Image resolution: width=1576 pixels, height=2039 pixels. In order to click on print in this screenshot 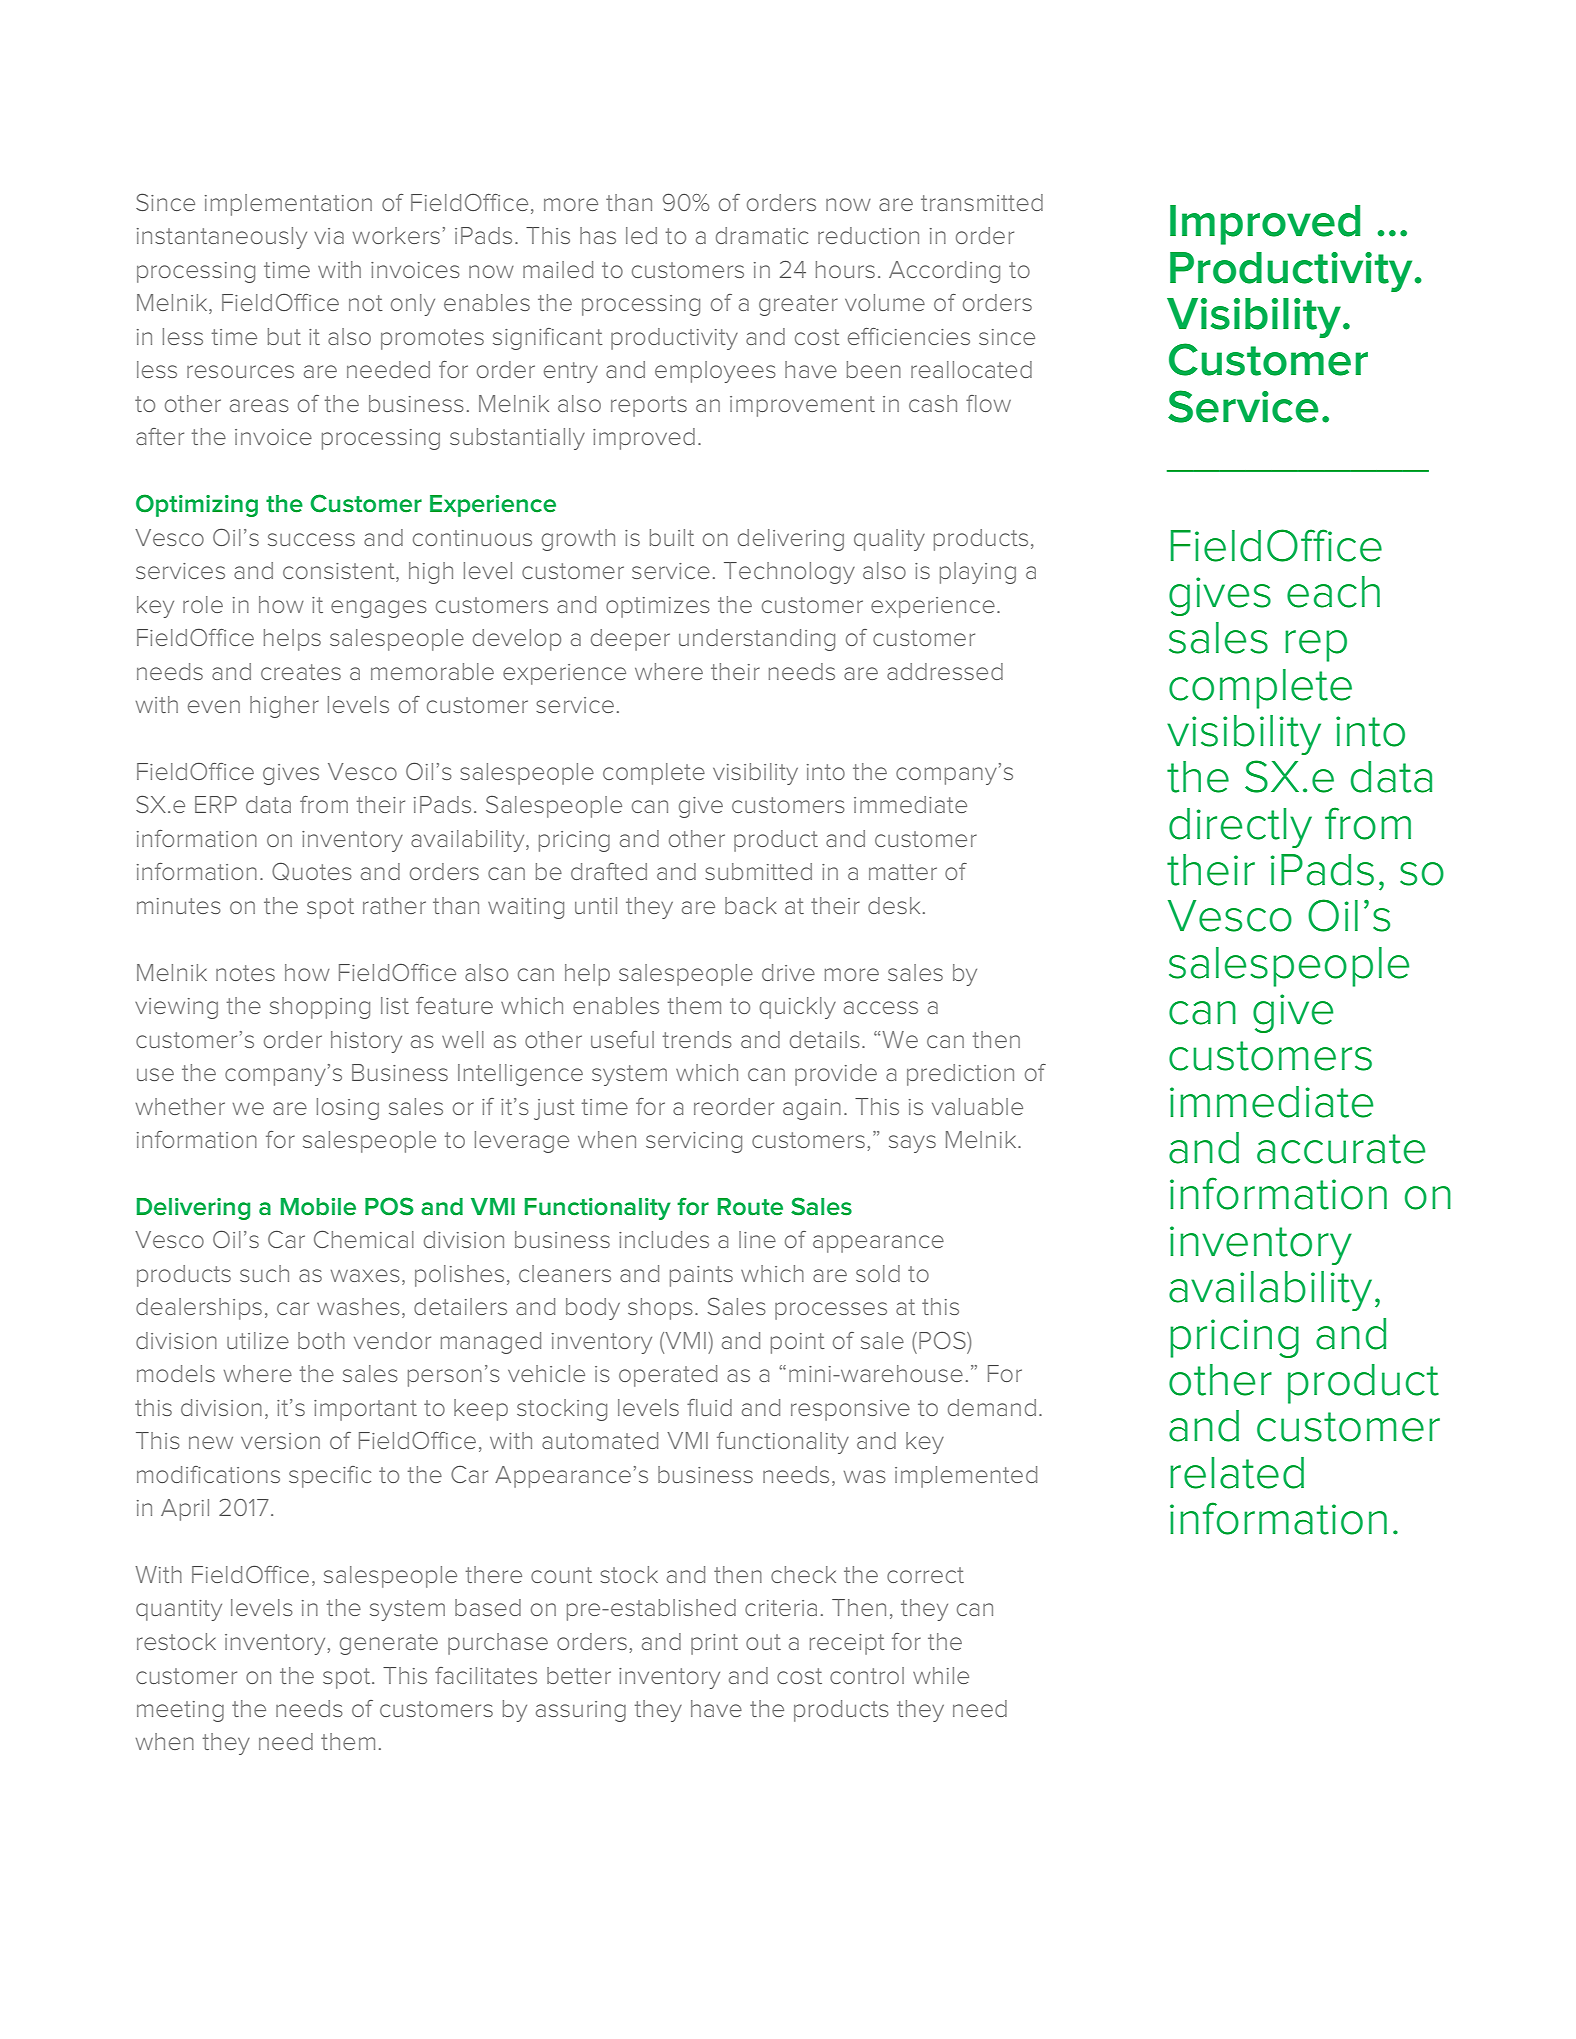, I will do `click(714, 1644)`.
